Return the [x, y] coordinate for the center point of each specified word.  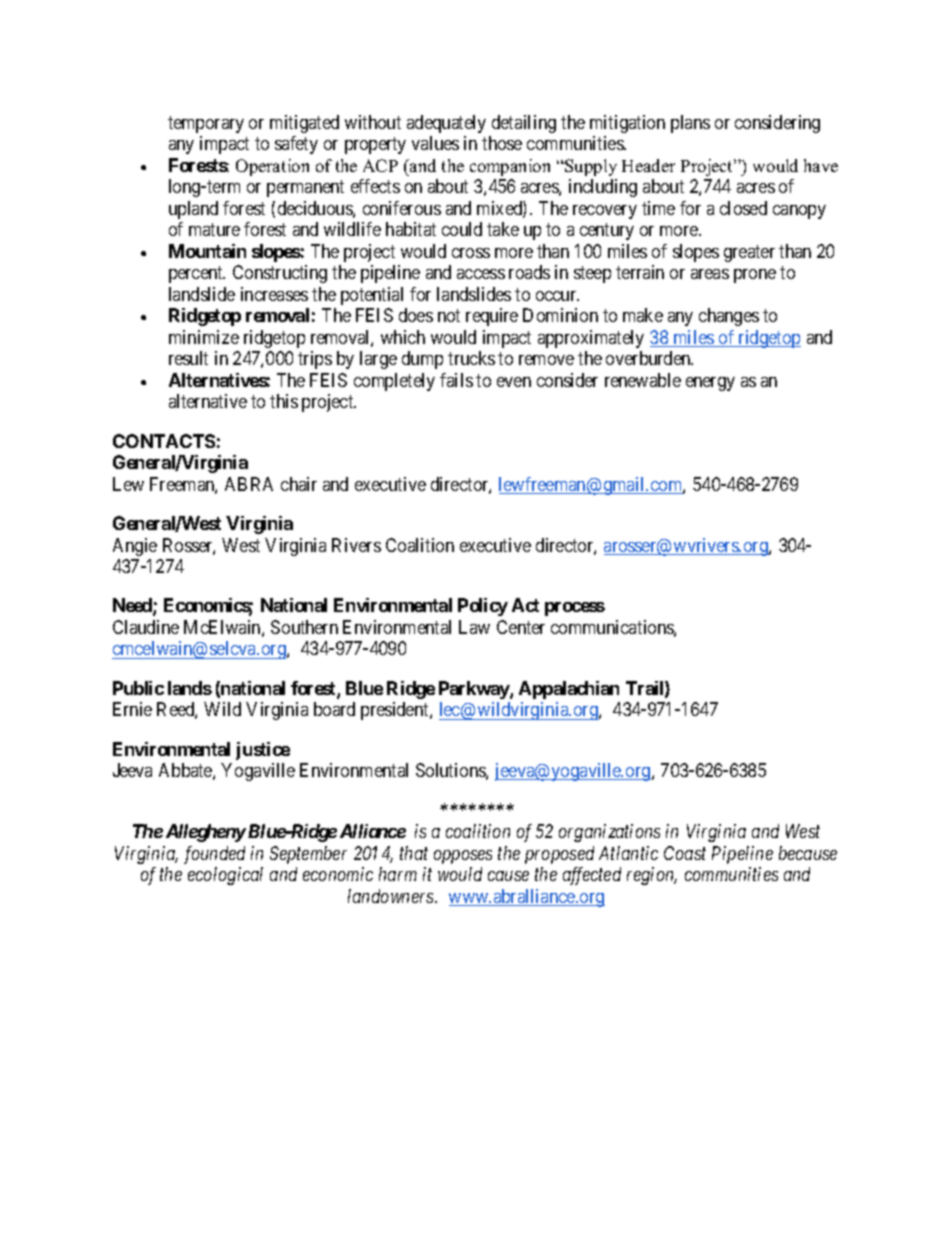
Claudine [146, 627]
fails [456, 380]
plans [690, 124]
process [575, 609]
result [188, 358]
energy [710, 384]
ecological [225, 876]
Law [474, 627]
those [502, 143]
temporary [206, 124]
